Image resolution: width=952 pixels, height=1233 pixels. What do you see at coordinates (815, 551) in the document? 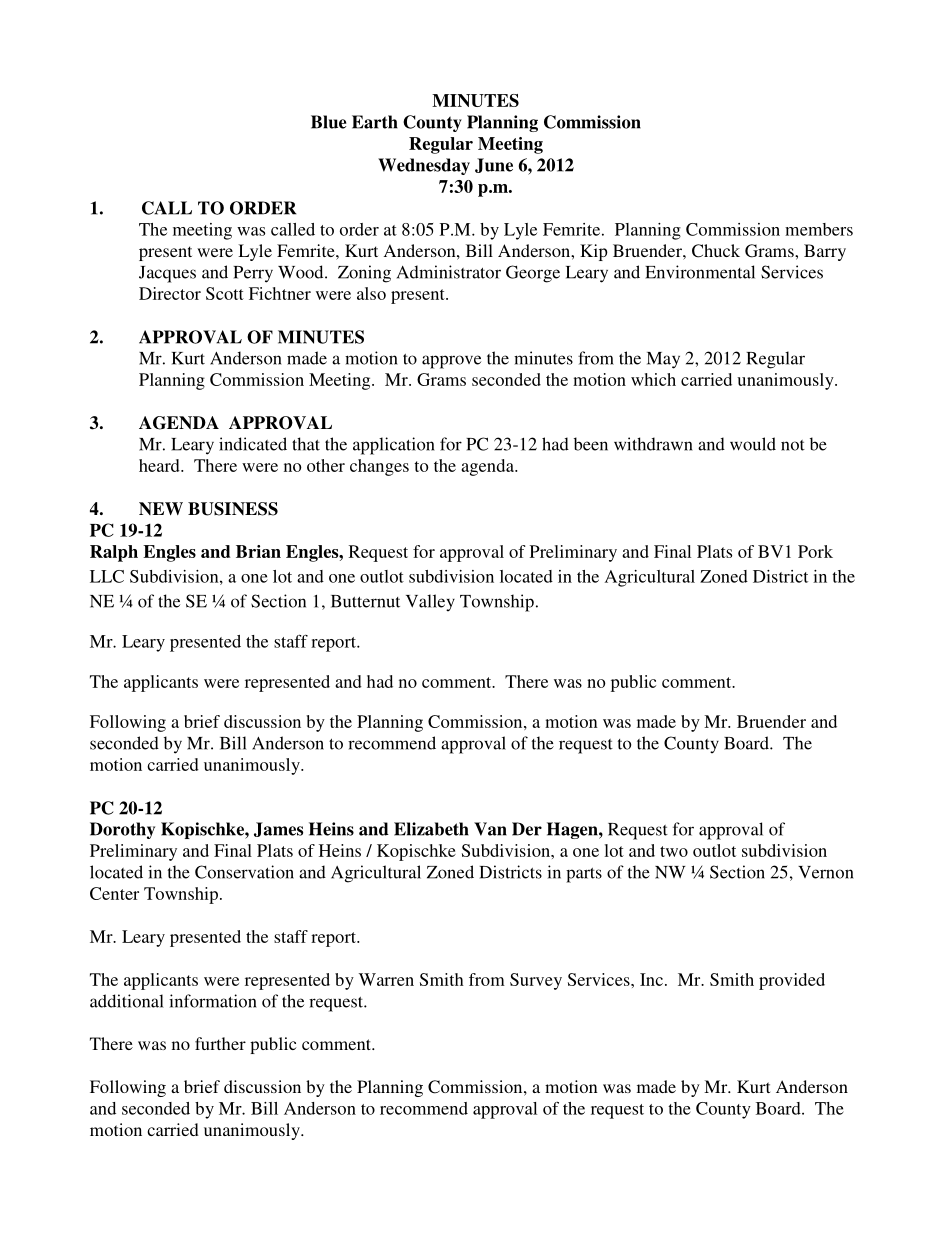
I see `Pork` at bounding box center [815, 551].
